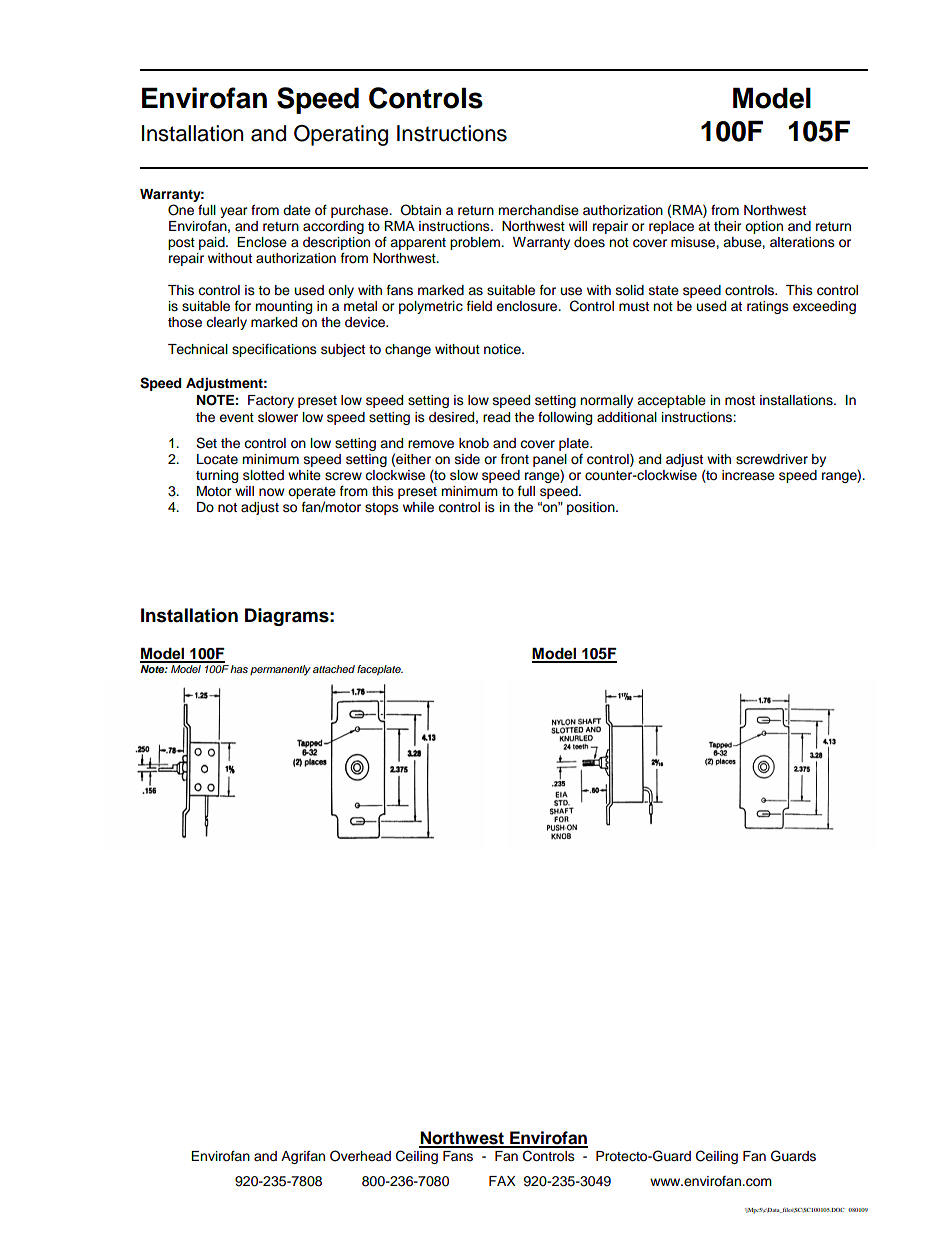  Describe the element at coordinates (496, 417) in the screenshot. I see `read` at that location.
